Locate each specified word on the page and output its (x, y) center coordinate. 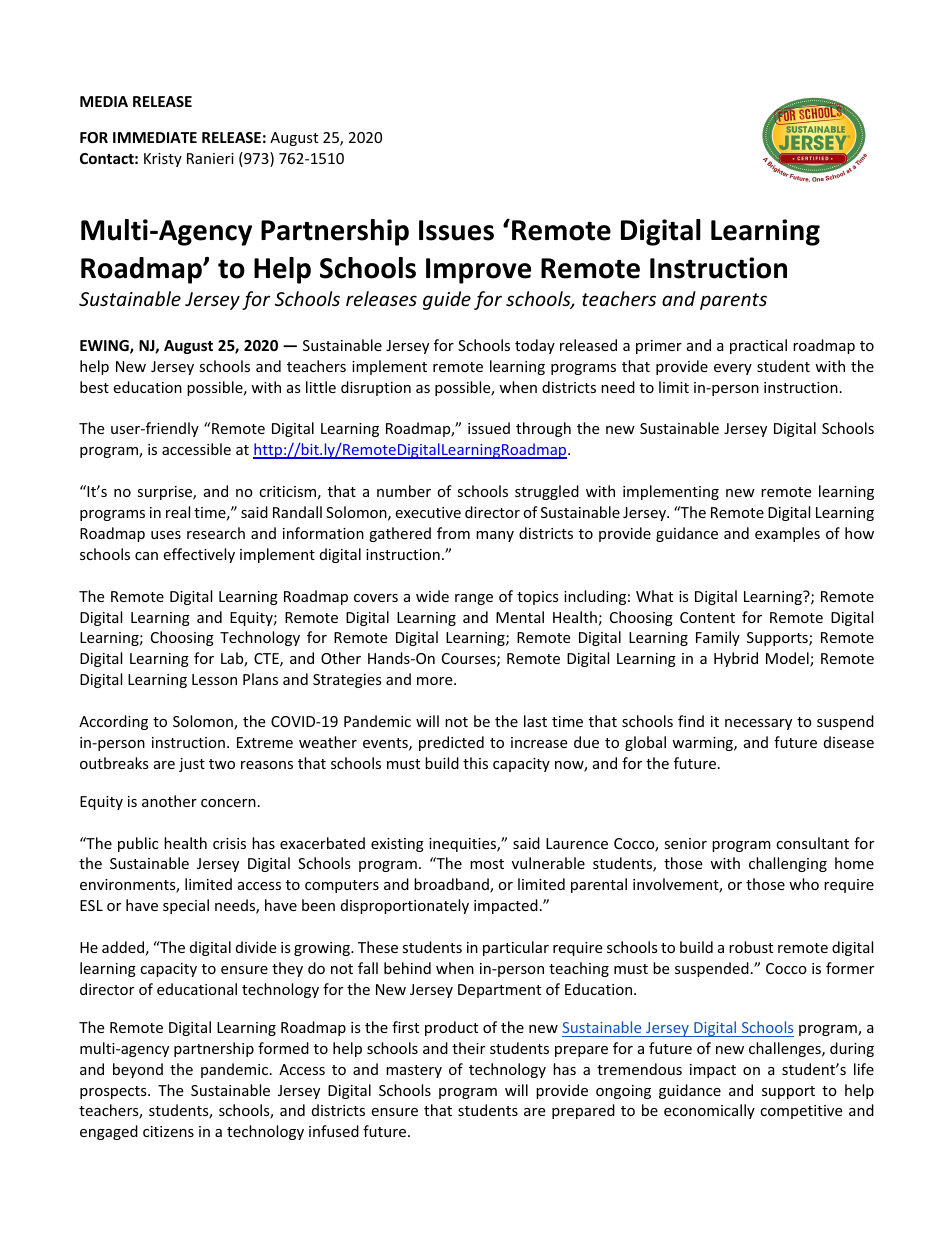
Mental (520, 617)
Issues (456, 230)
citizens (168, 1131)
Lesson (214, 679)
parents (733, 301)
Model (788, 659)
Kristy (163, 160)
